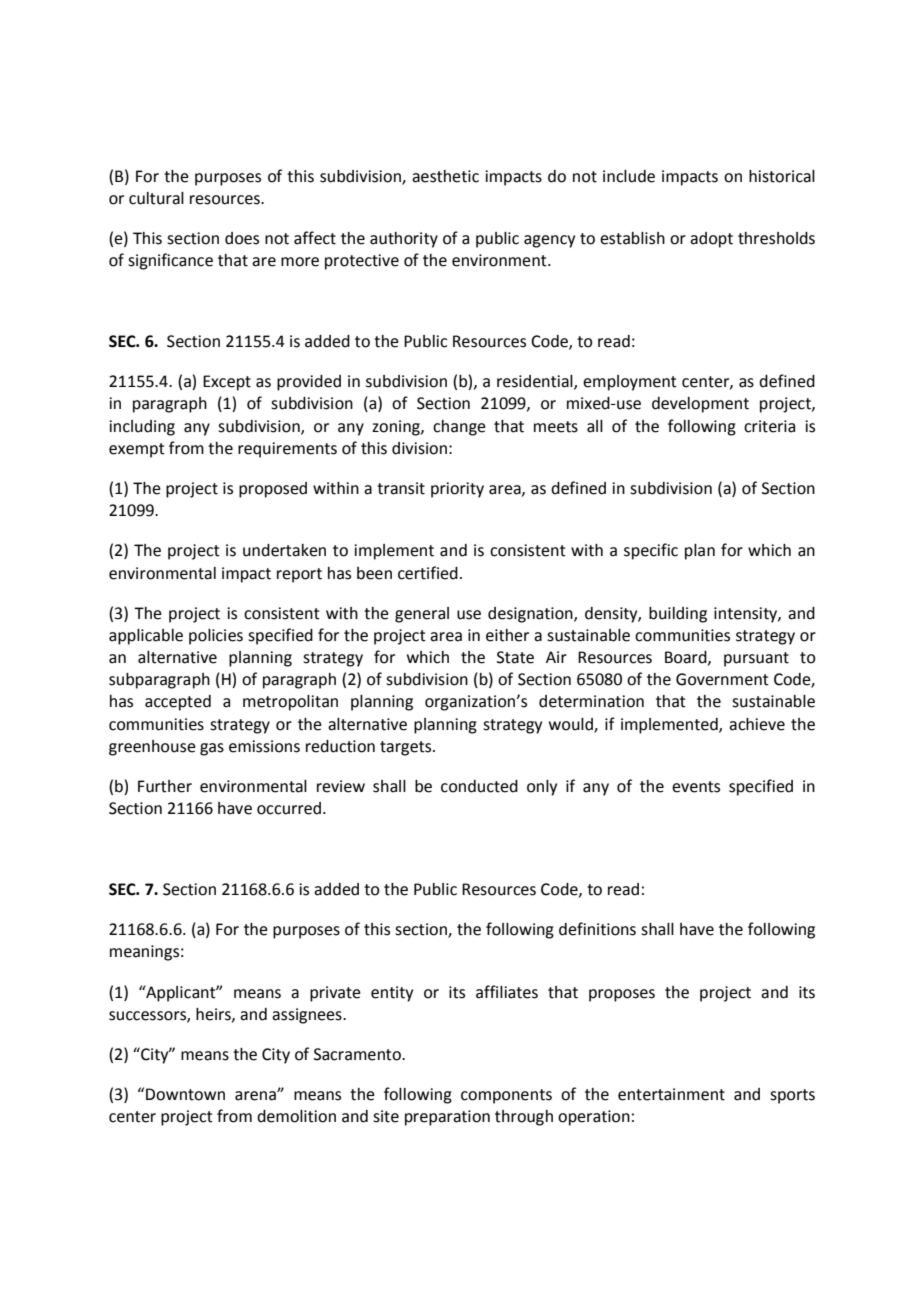 Image resolution: width=924 pixels, height=1308 pixels. What do you see at coordinates (445, 176) in the image?
I see `aesthetic` at bounding box center [445, 176].
